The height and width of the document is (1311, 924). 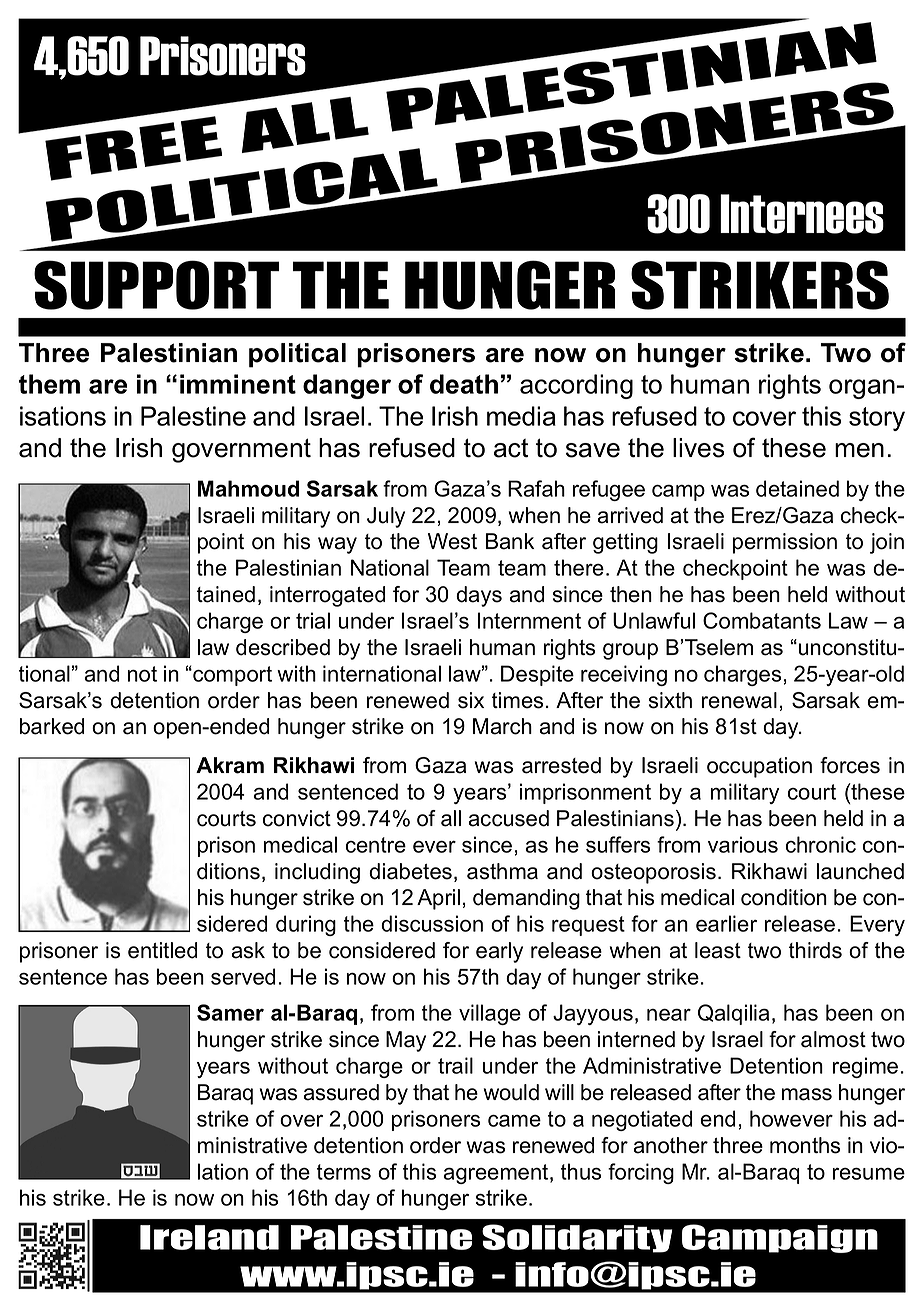 I want to click on Ireland, so click(x=209, y=1237).
